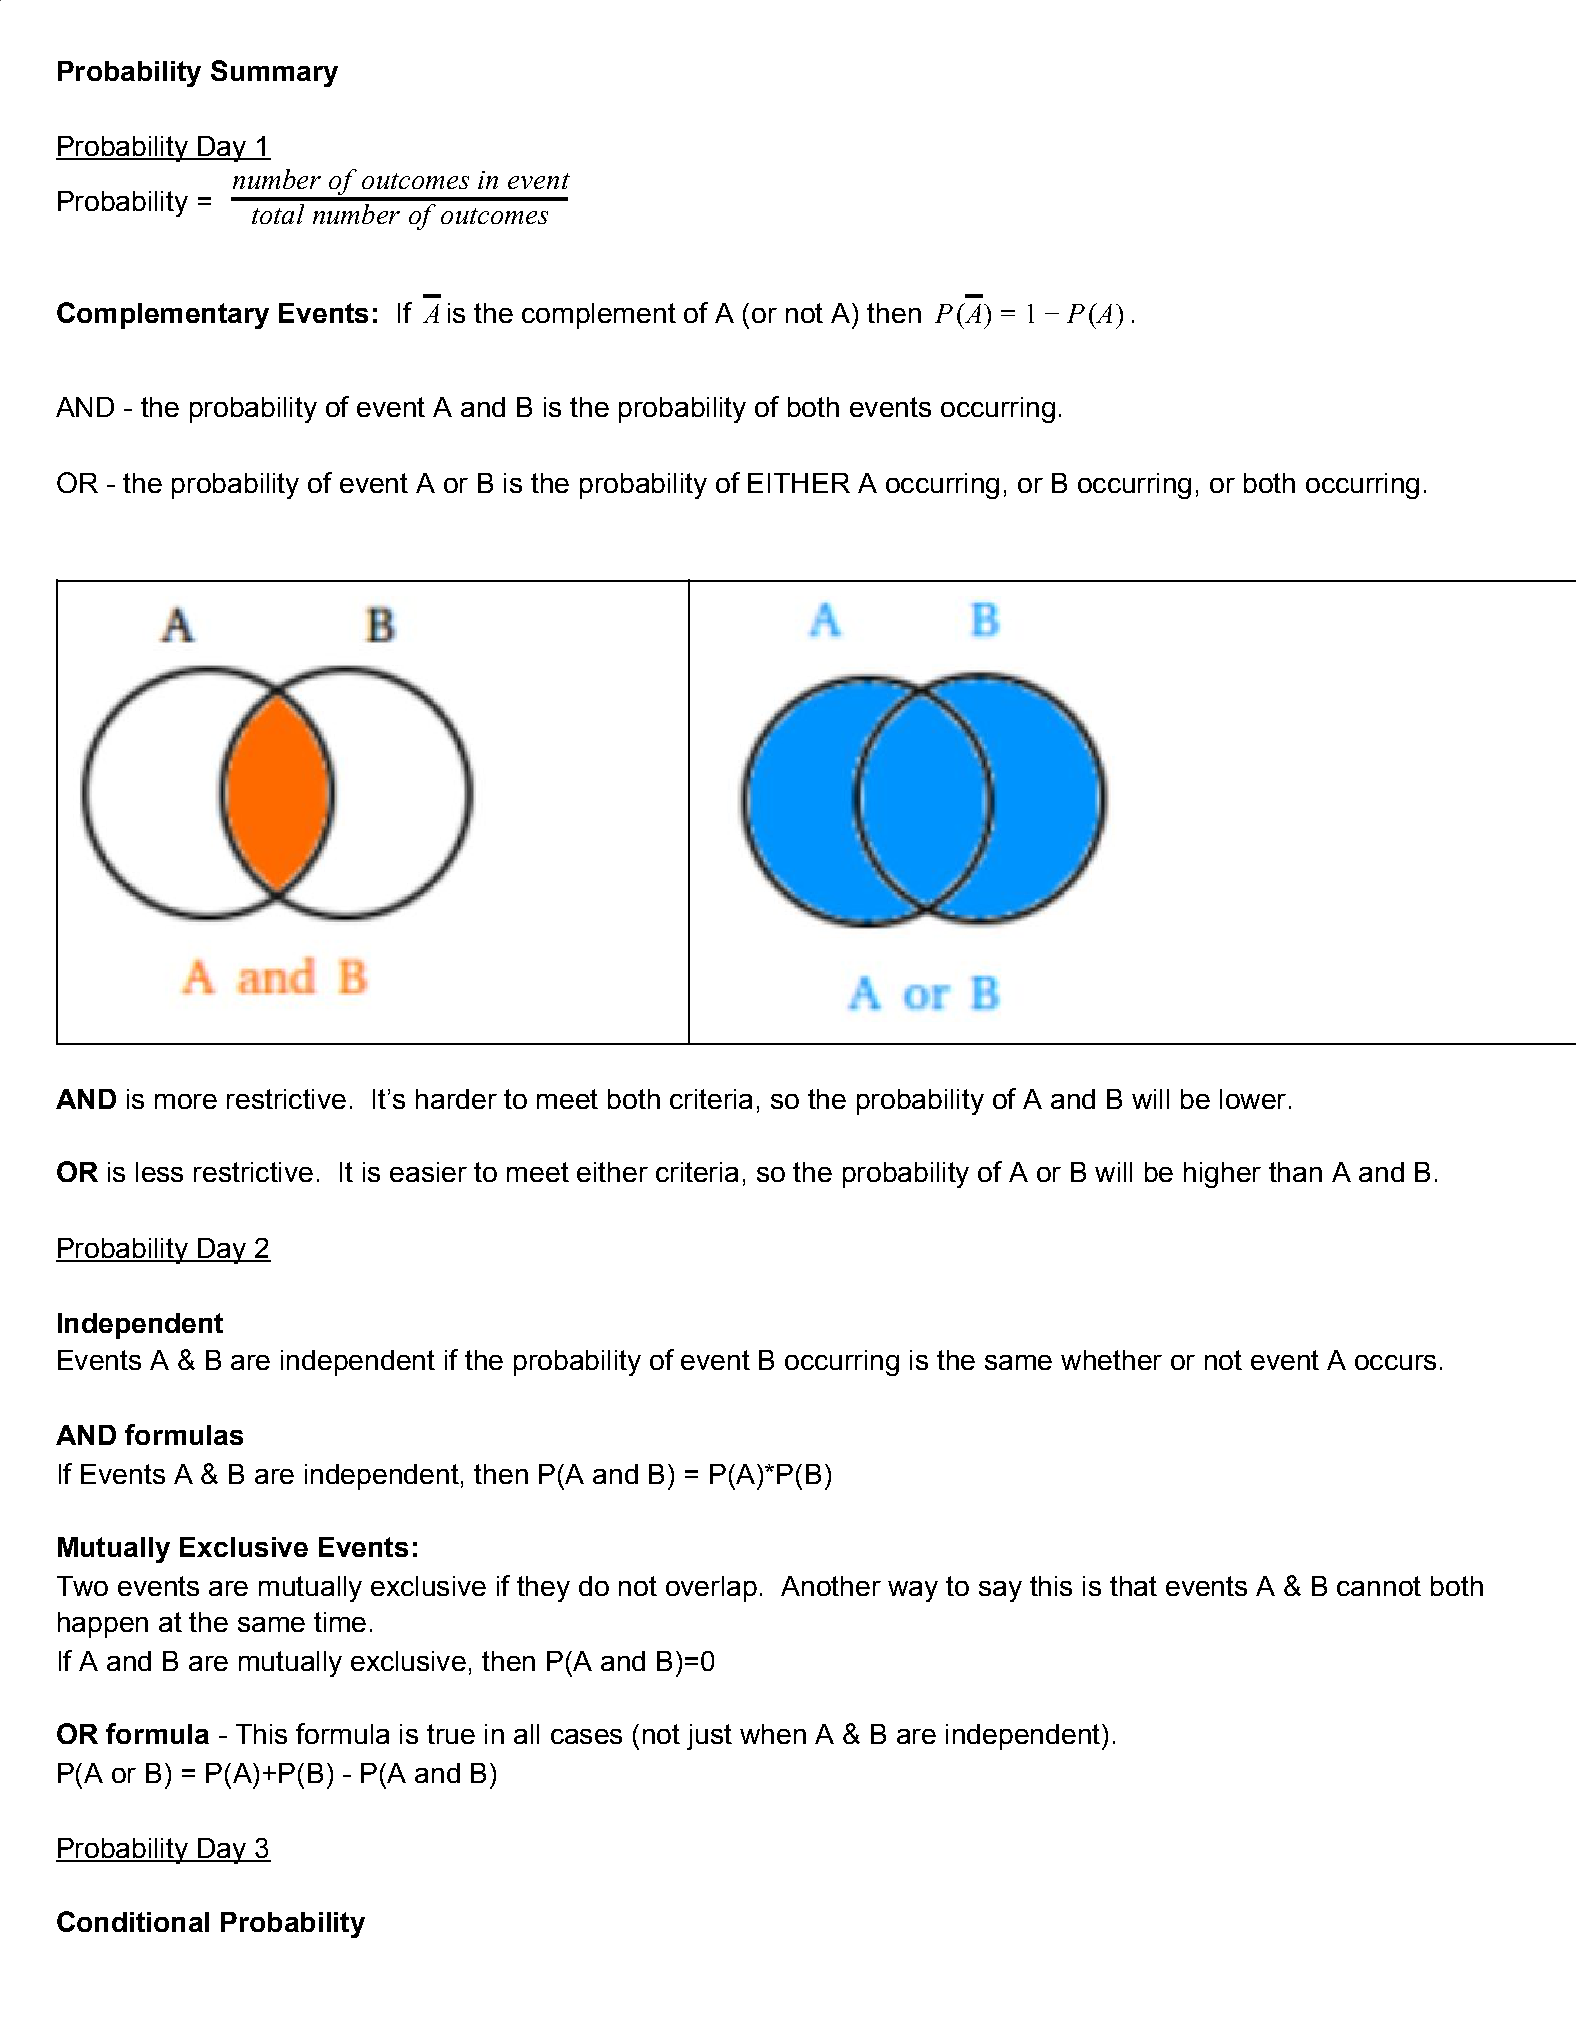  Describe the element at coordinates (133, 1921) in the document. I see `Conditional` at that location.
